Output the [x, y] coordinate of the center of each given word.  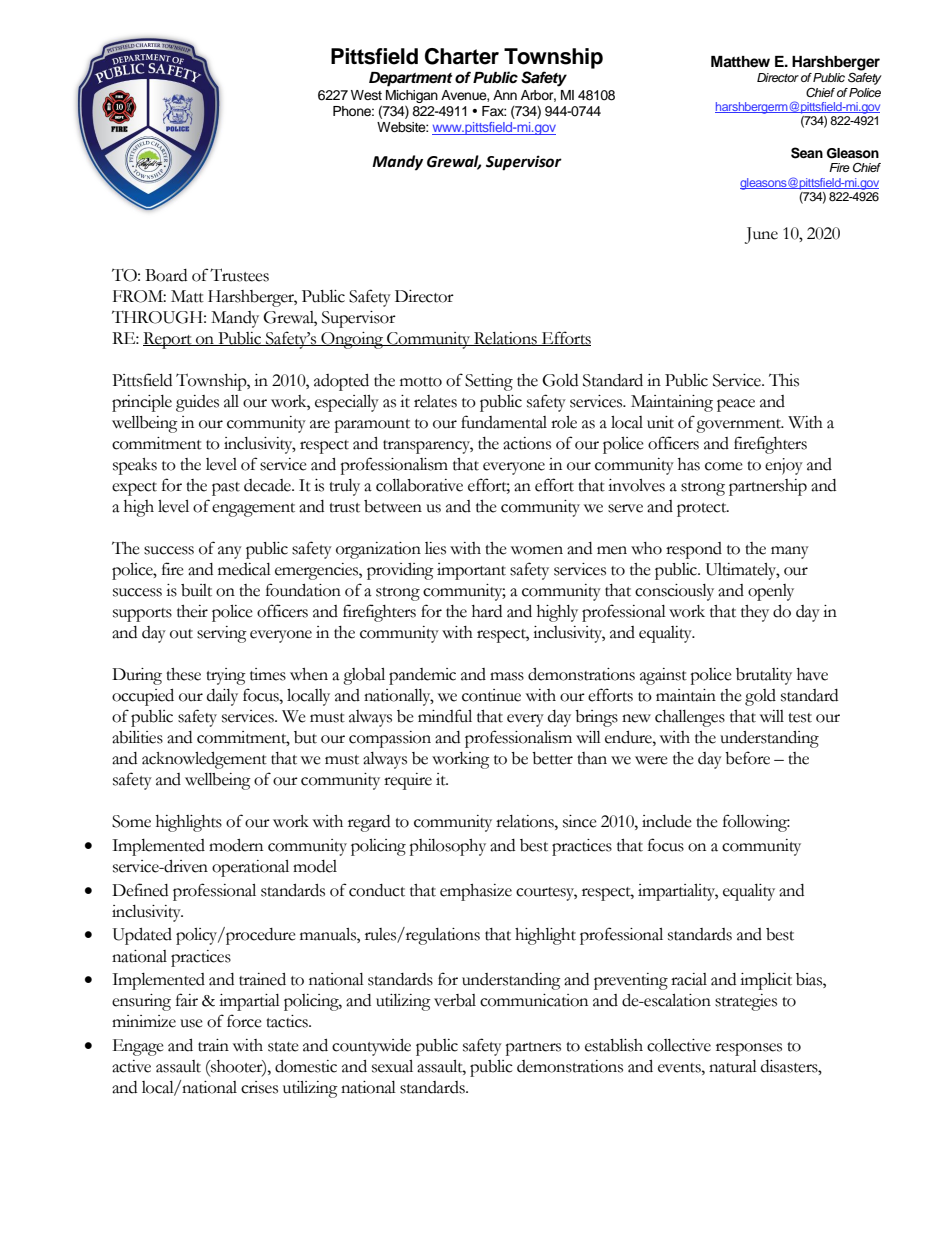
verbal [455, 1000]
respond [694, 550]
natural [733, 1066]
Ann [505, 95]
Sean [807, 153]
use [191, 1023]
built [196, 590]
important [471, 571]
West [366, 95]
